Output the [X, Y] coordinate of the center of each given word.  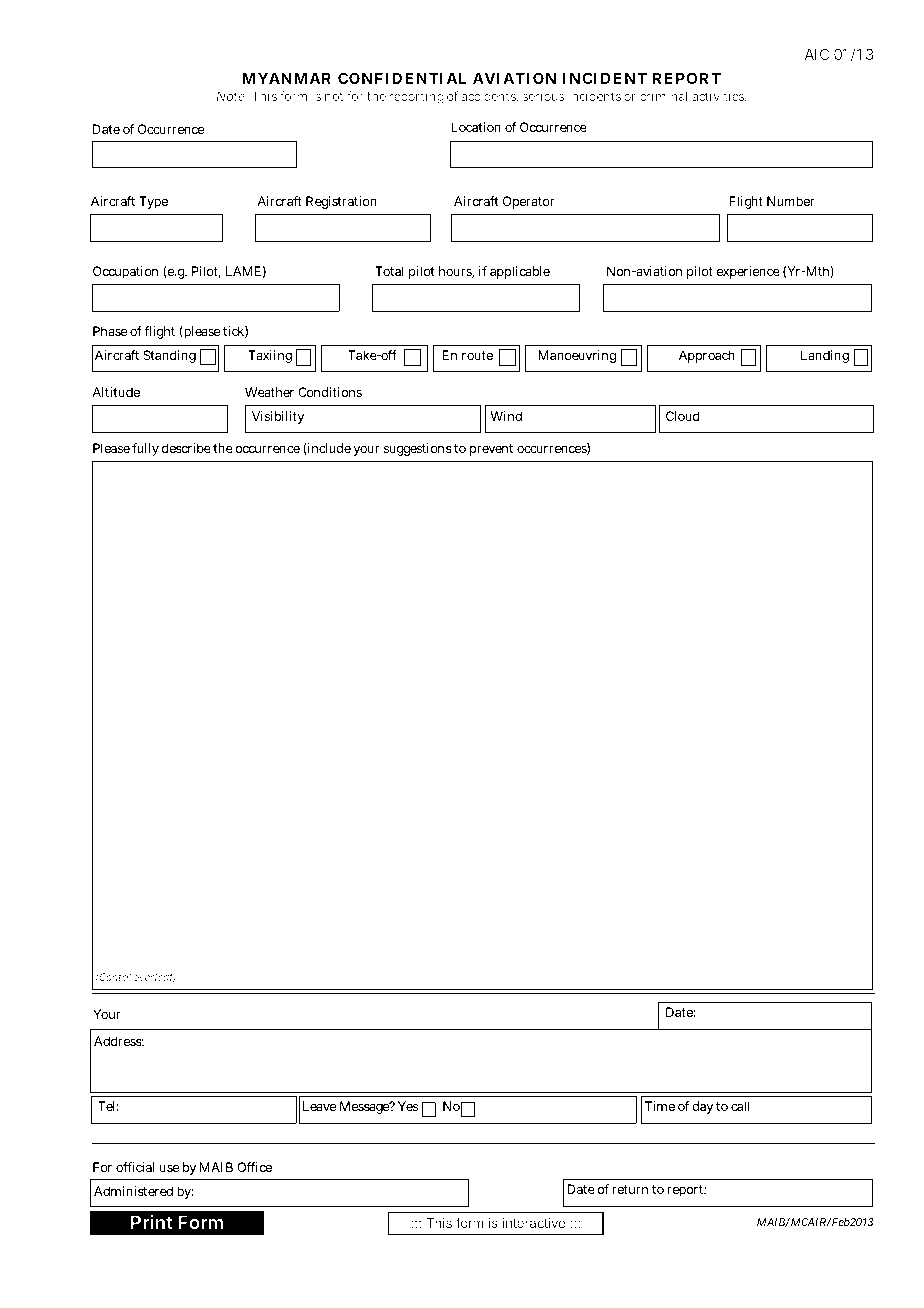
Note [231, 96]
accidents [489, 97]
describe [186, 448]
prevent [491, 450]
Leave [320, 1106]
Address [119, 1041]
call [740, 1106]
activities [719, 96]
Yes [408, 1106]
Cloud [683, 416]
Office [254, 1167]
